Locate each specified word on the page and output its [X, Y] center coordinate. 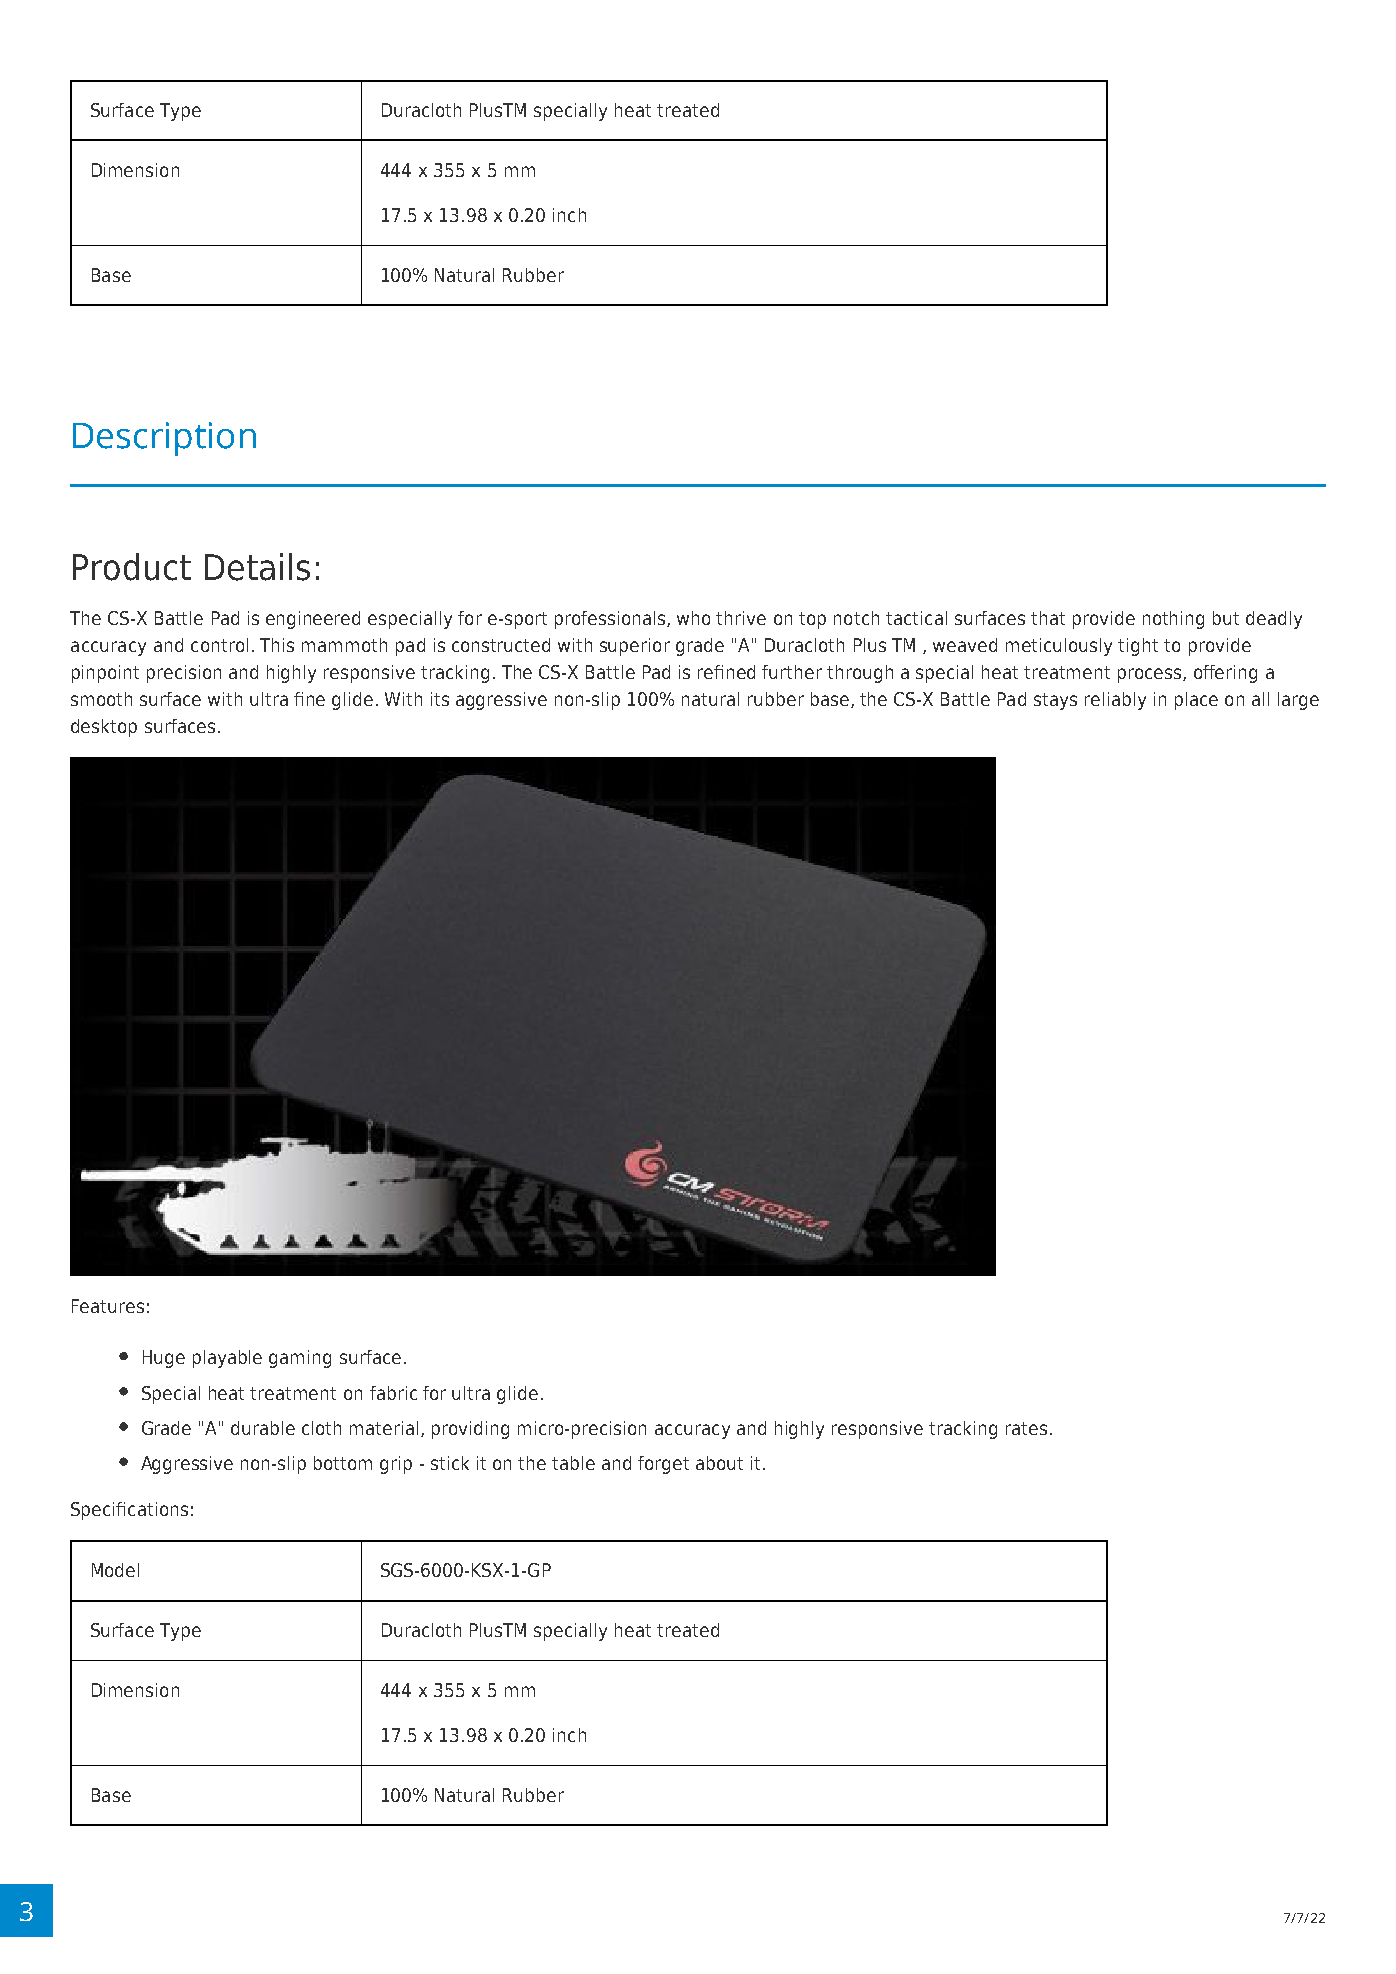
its [440, 699]
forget [663, 1465]
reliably [1115, 701]
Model [115, 1570]
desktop [104, 728]
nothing [1173, 620]
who [693, 618]
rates [1026, 1428]
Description [164, 439]
